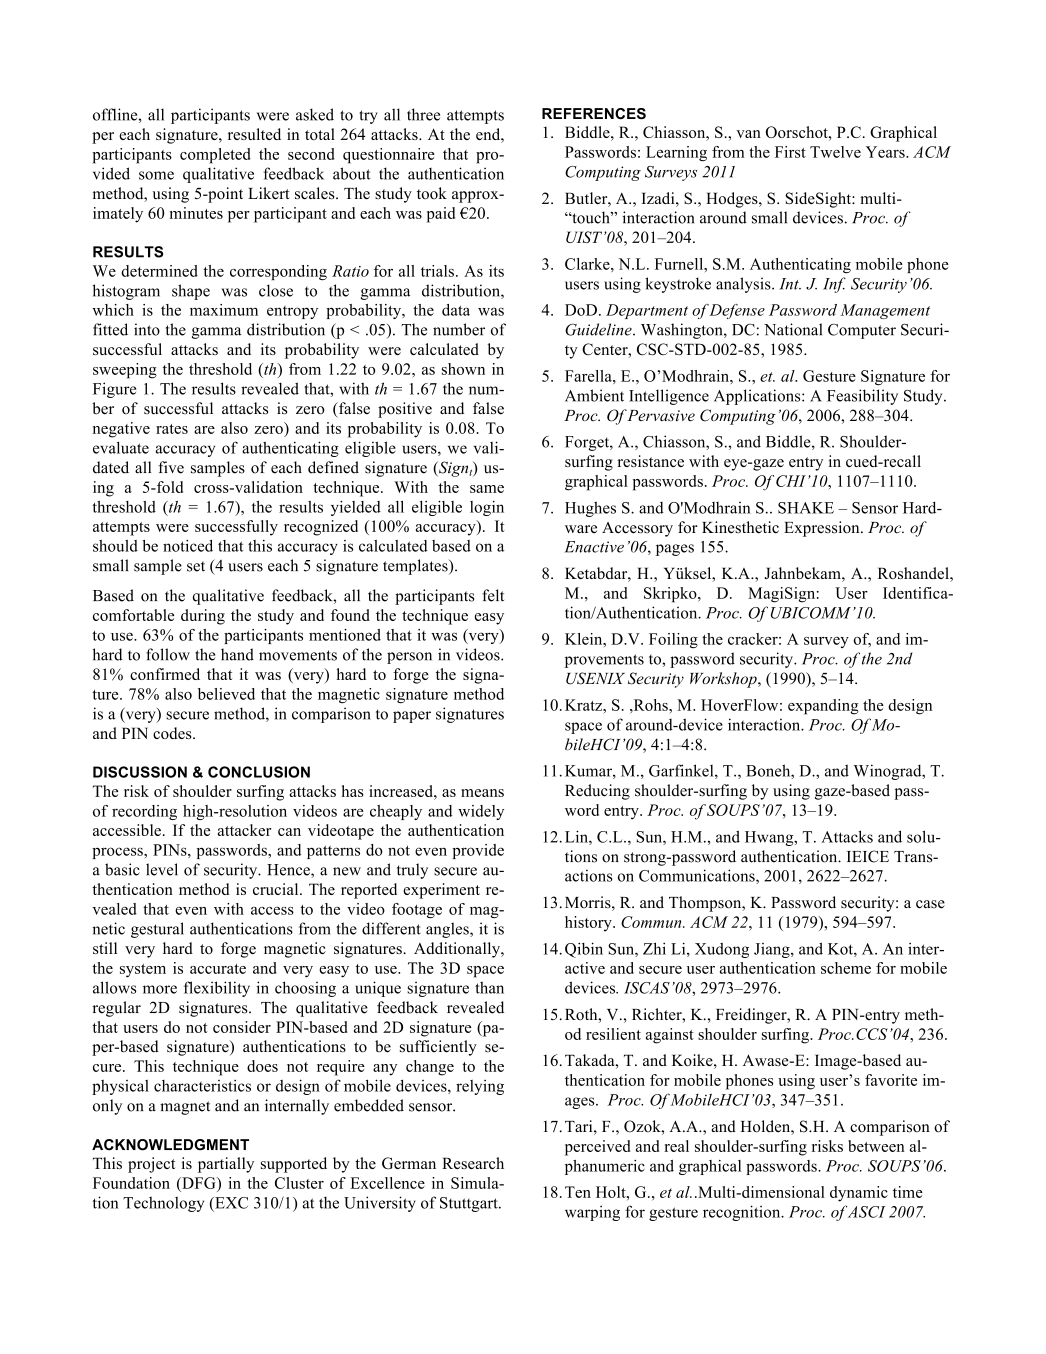 This screenshot has width=1046, height=1354. What do you see at coordinates (823, 707) in the screenshot?
I see `expanding` at bounding box center [823, 707].
